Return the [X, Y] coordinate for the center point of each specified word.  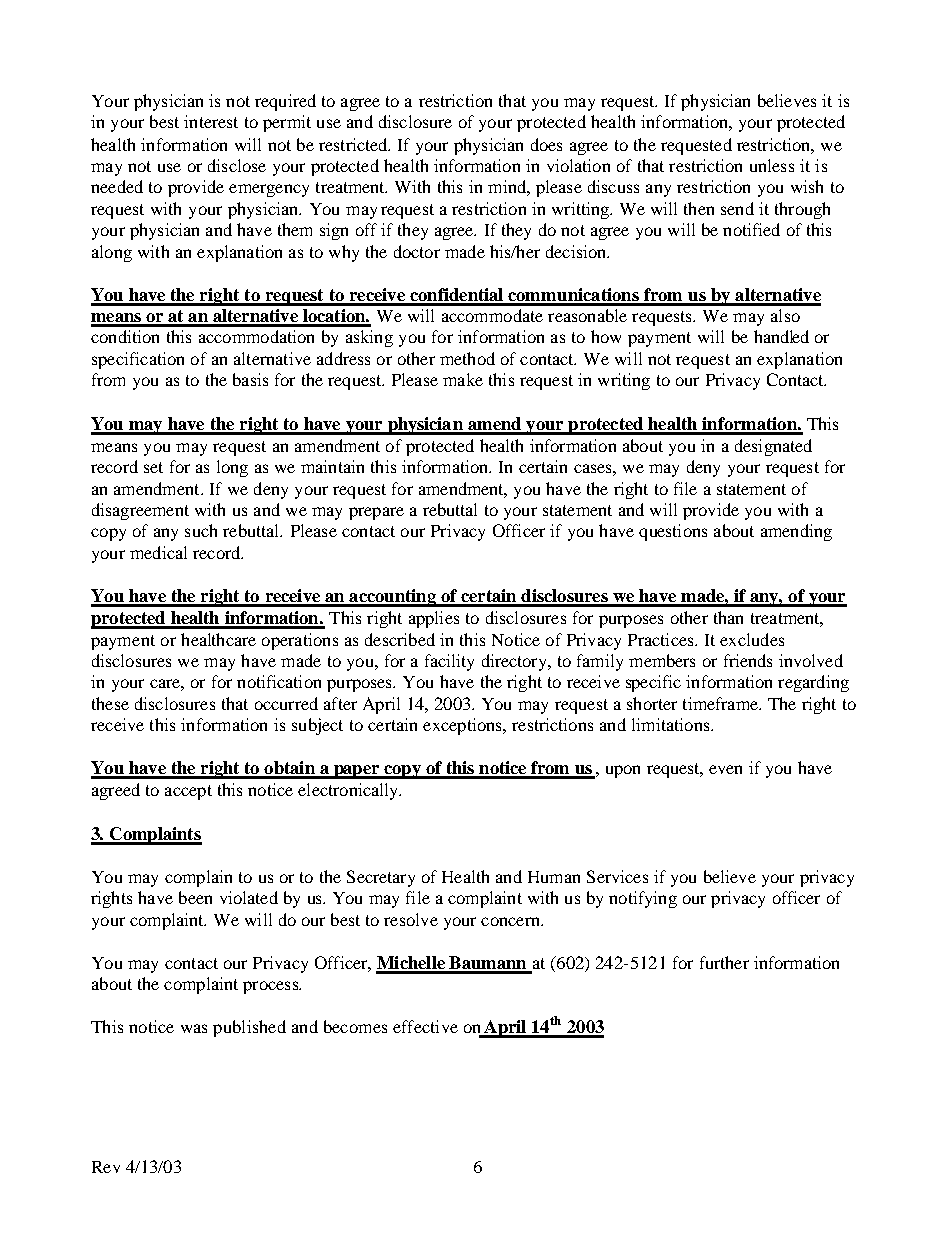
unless [772, 165]
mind [508, 186]
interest [211, 121]
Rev [106, 1167]
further [724, 962]
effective [425, 1026]
